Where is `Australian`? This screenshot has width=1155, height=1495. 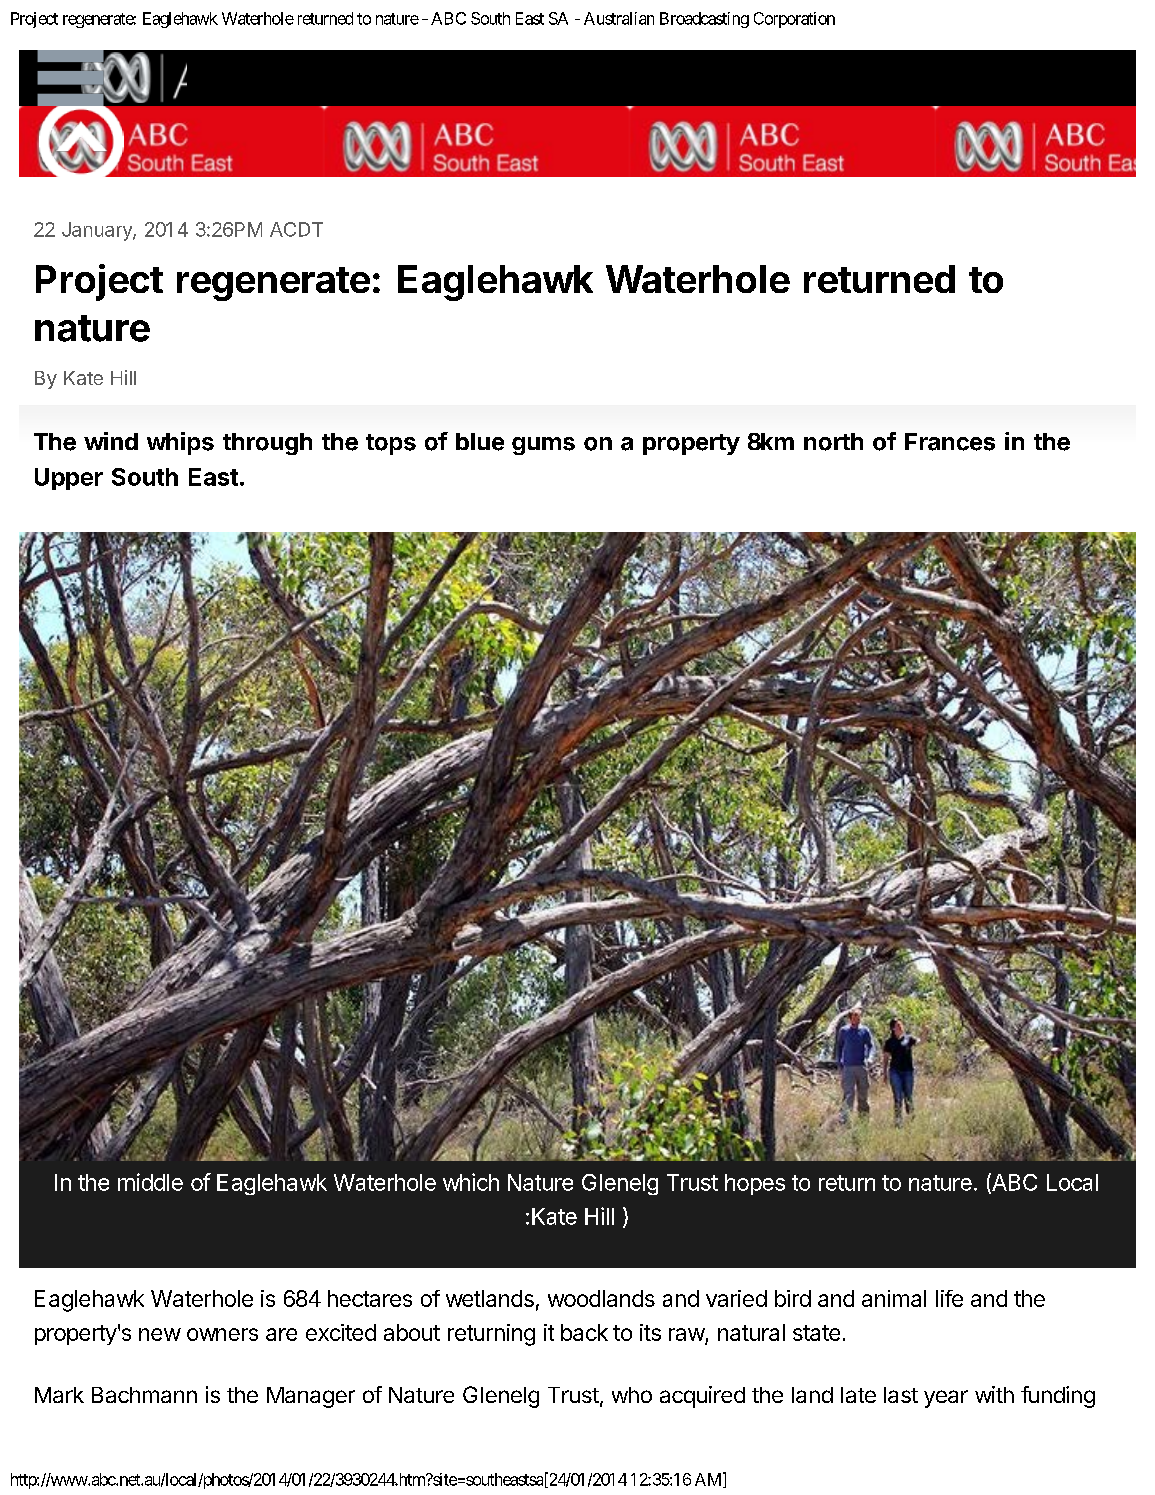
Australian is located at coordinates (619, 18).
